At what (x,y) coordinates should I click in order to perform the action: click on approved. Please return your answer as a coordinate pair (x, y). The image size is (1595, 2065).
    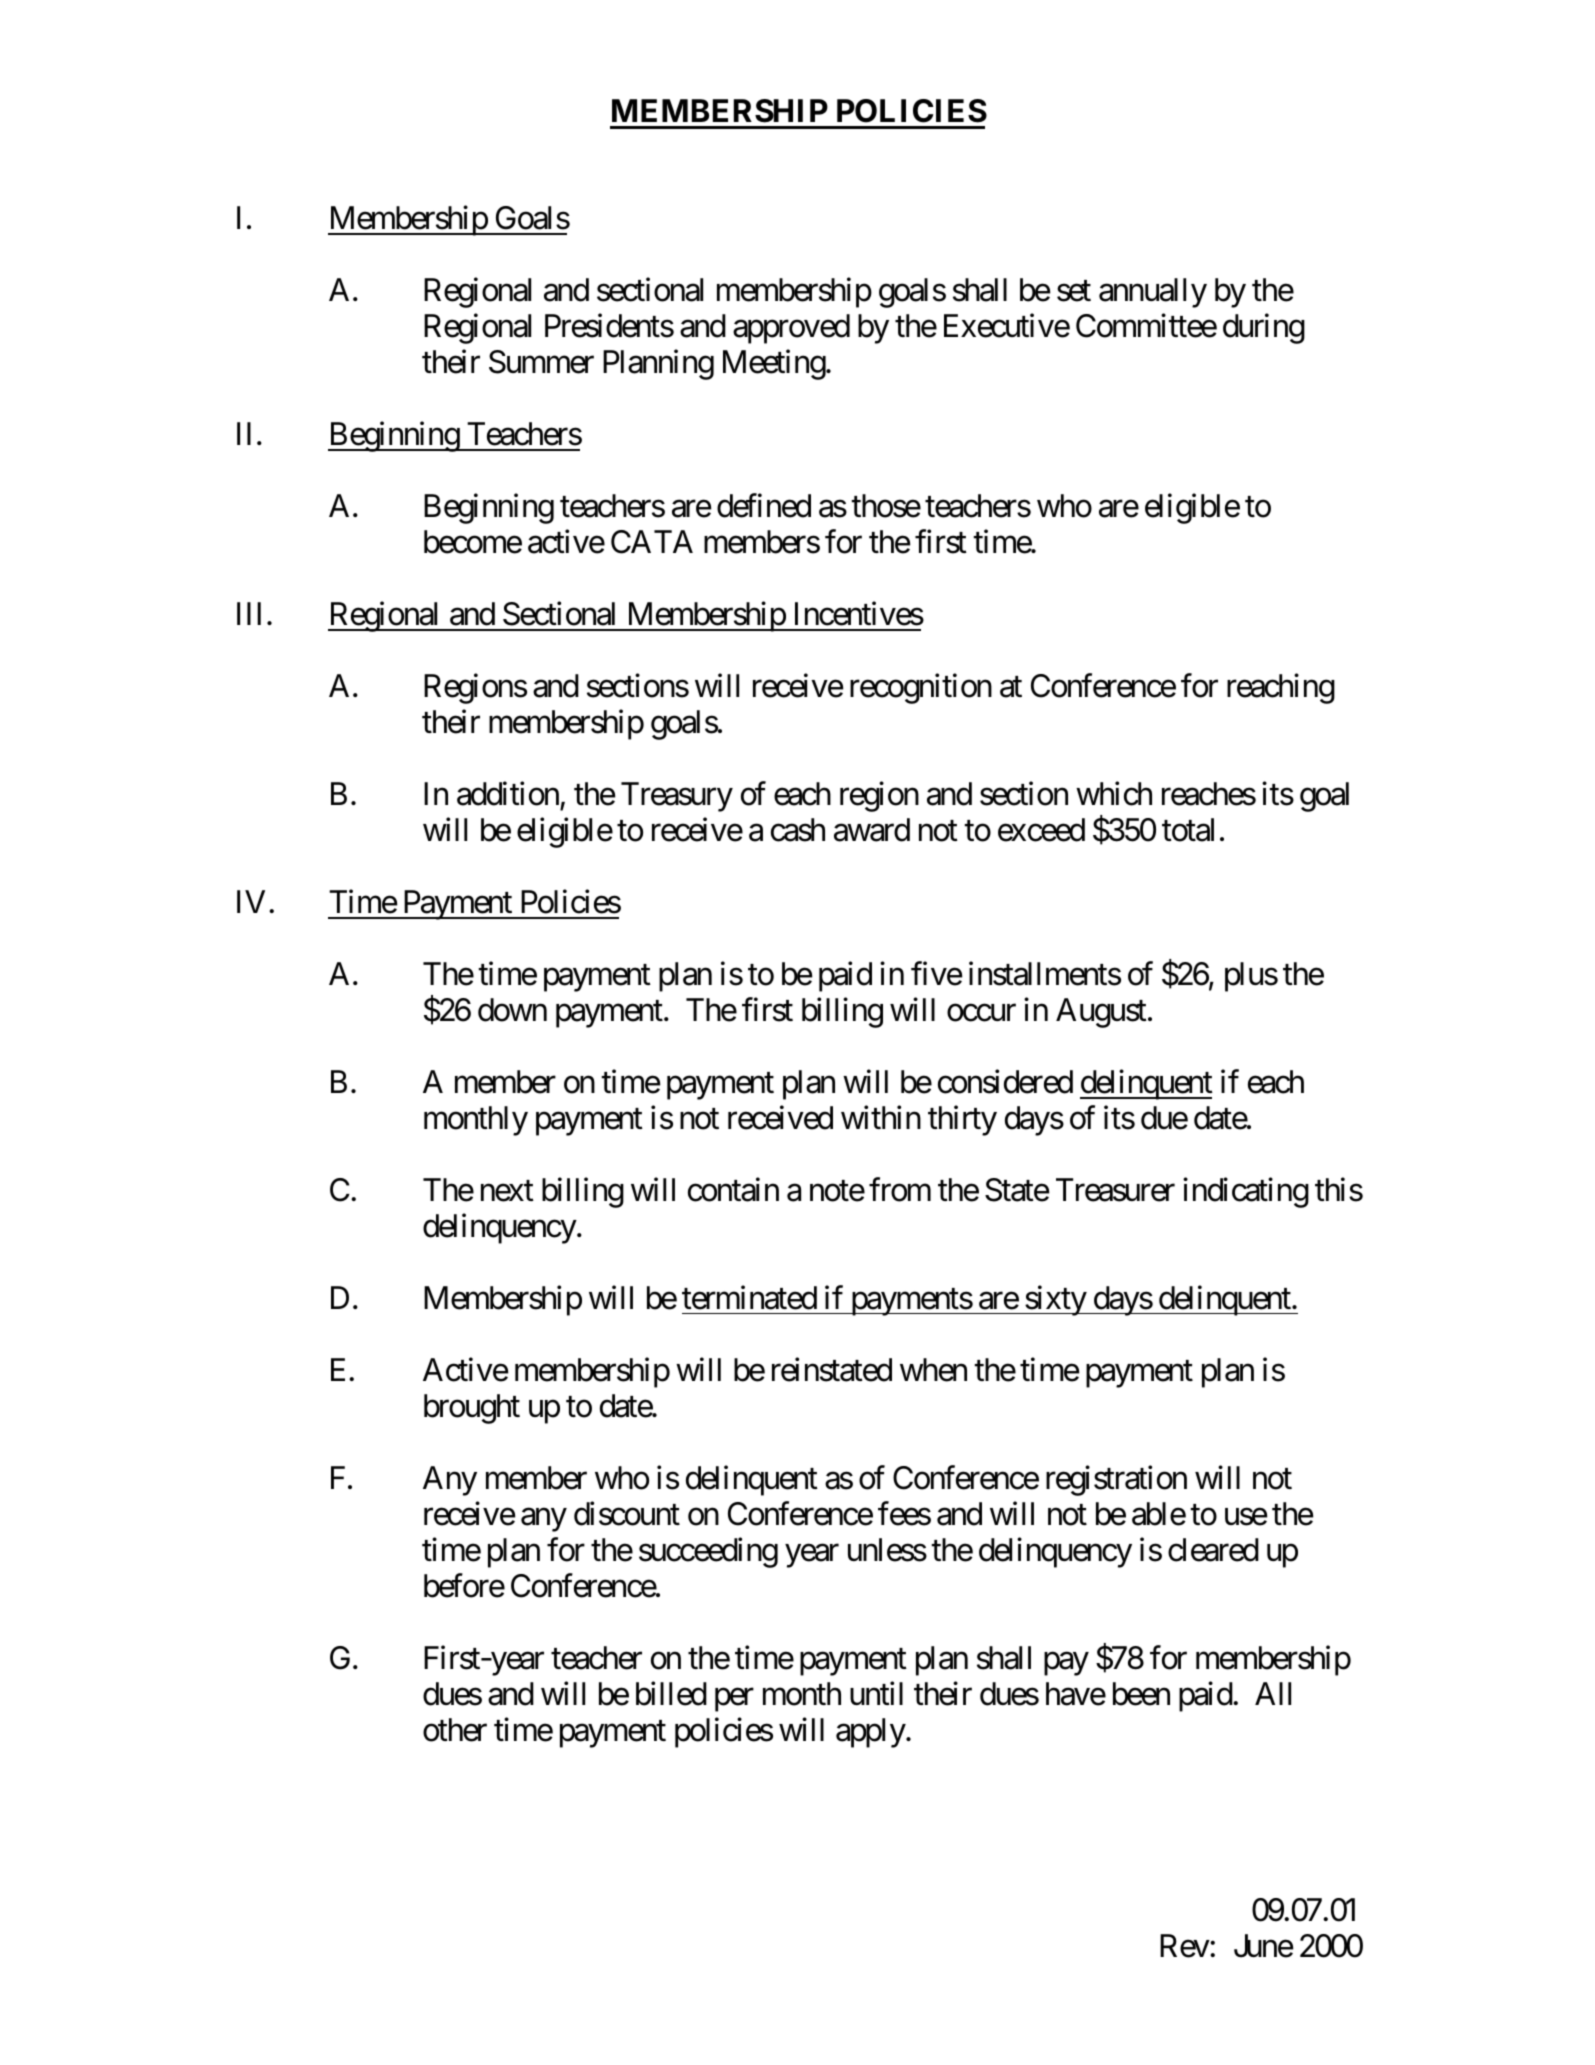
    Looking at the image, I should click on (791, 329).
